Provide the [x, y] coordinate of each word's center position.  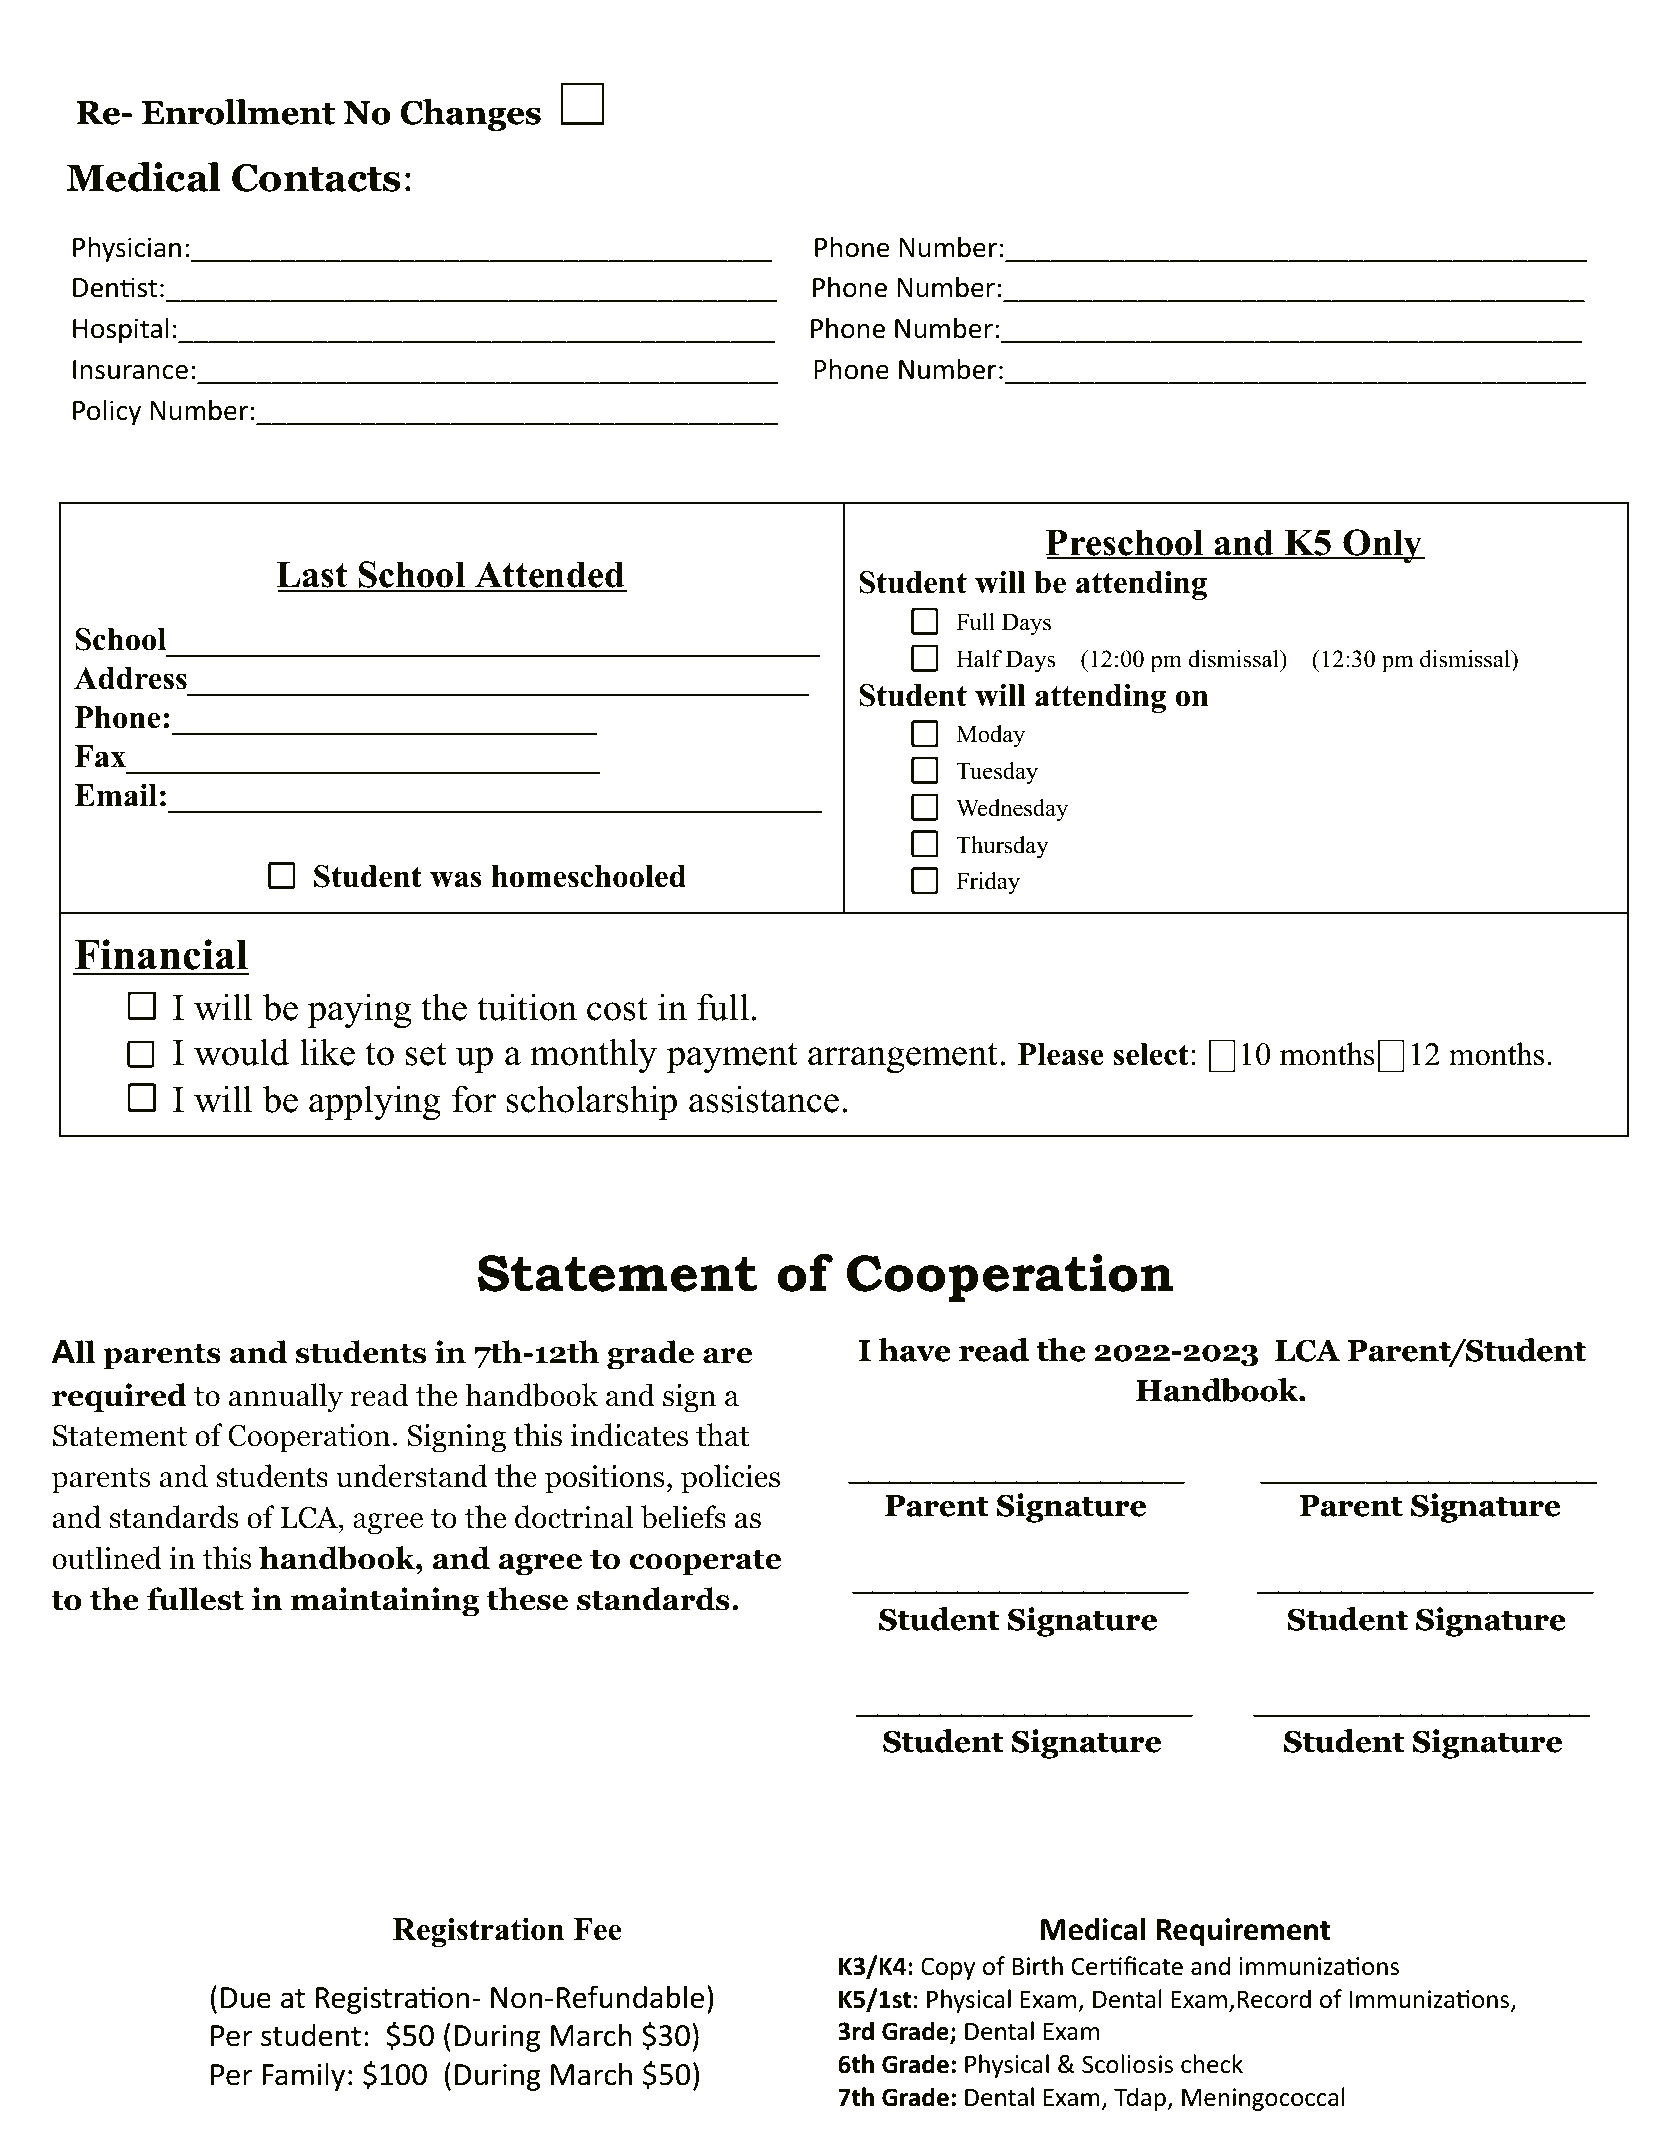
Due [246, 1998]
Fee [597, 1929]
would [241, 1052]
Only [1383, 546]
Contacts [316, 178]
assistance [764, 1099]
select [1151, 1054]
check [1212, 2064]
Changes [471, 115]
